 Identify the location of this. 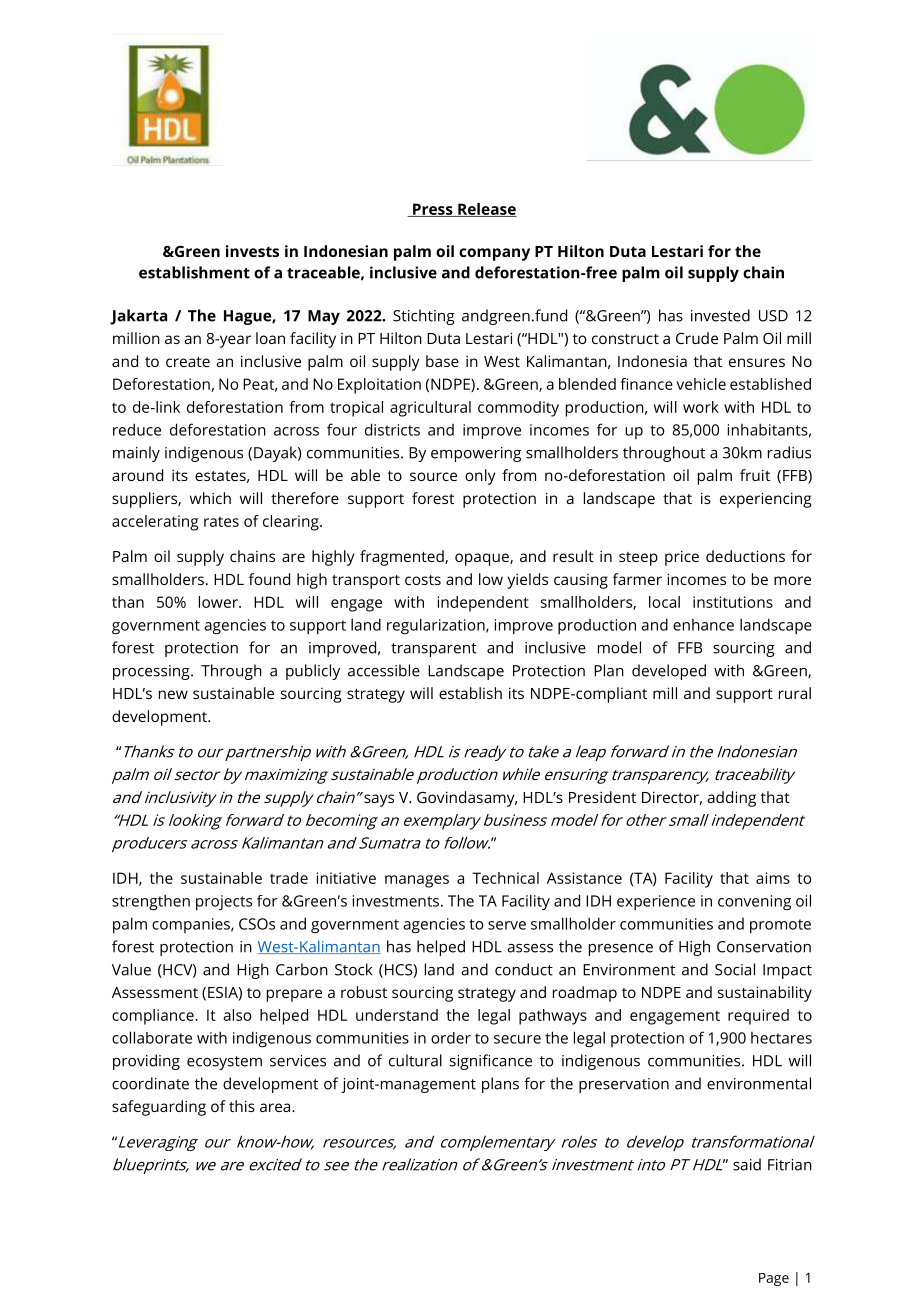
(242, 1106).
